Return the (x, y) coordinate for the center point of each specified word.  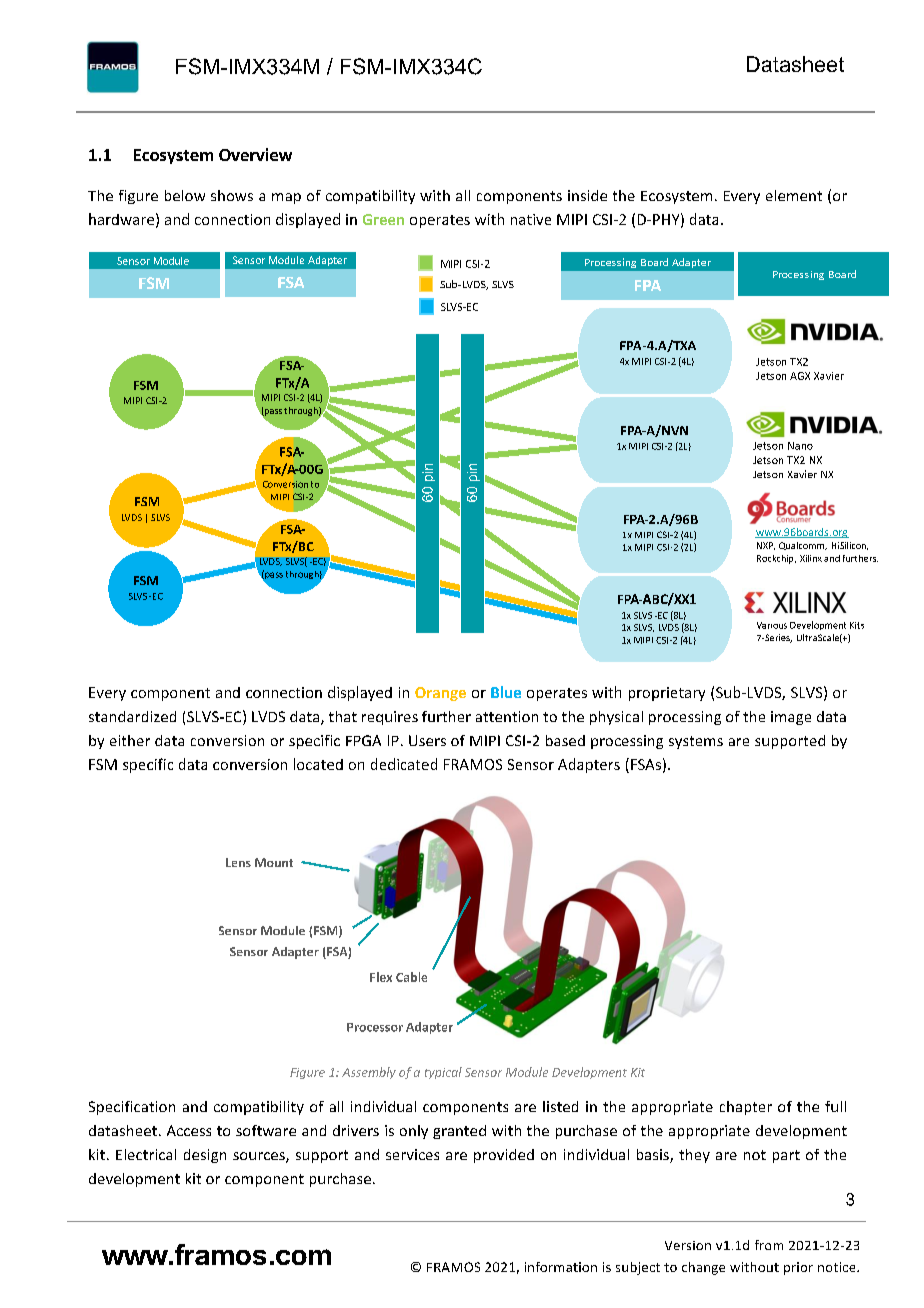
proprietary (667, 694)
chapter (746, 1108)
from (769, 1245)
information (561, 1267)
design (205, 1156)
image (791, 718)
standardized (132, 716)
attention (507, 716)
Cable (411, 977)
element (794, 195)
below (185, 195)
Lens (238, 862)
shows (232, 195)
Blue (506, 692)
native (531, 219)
